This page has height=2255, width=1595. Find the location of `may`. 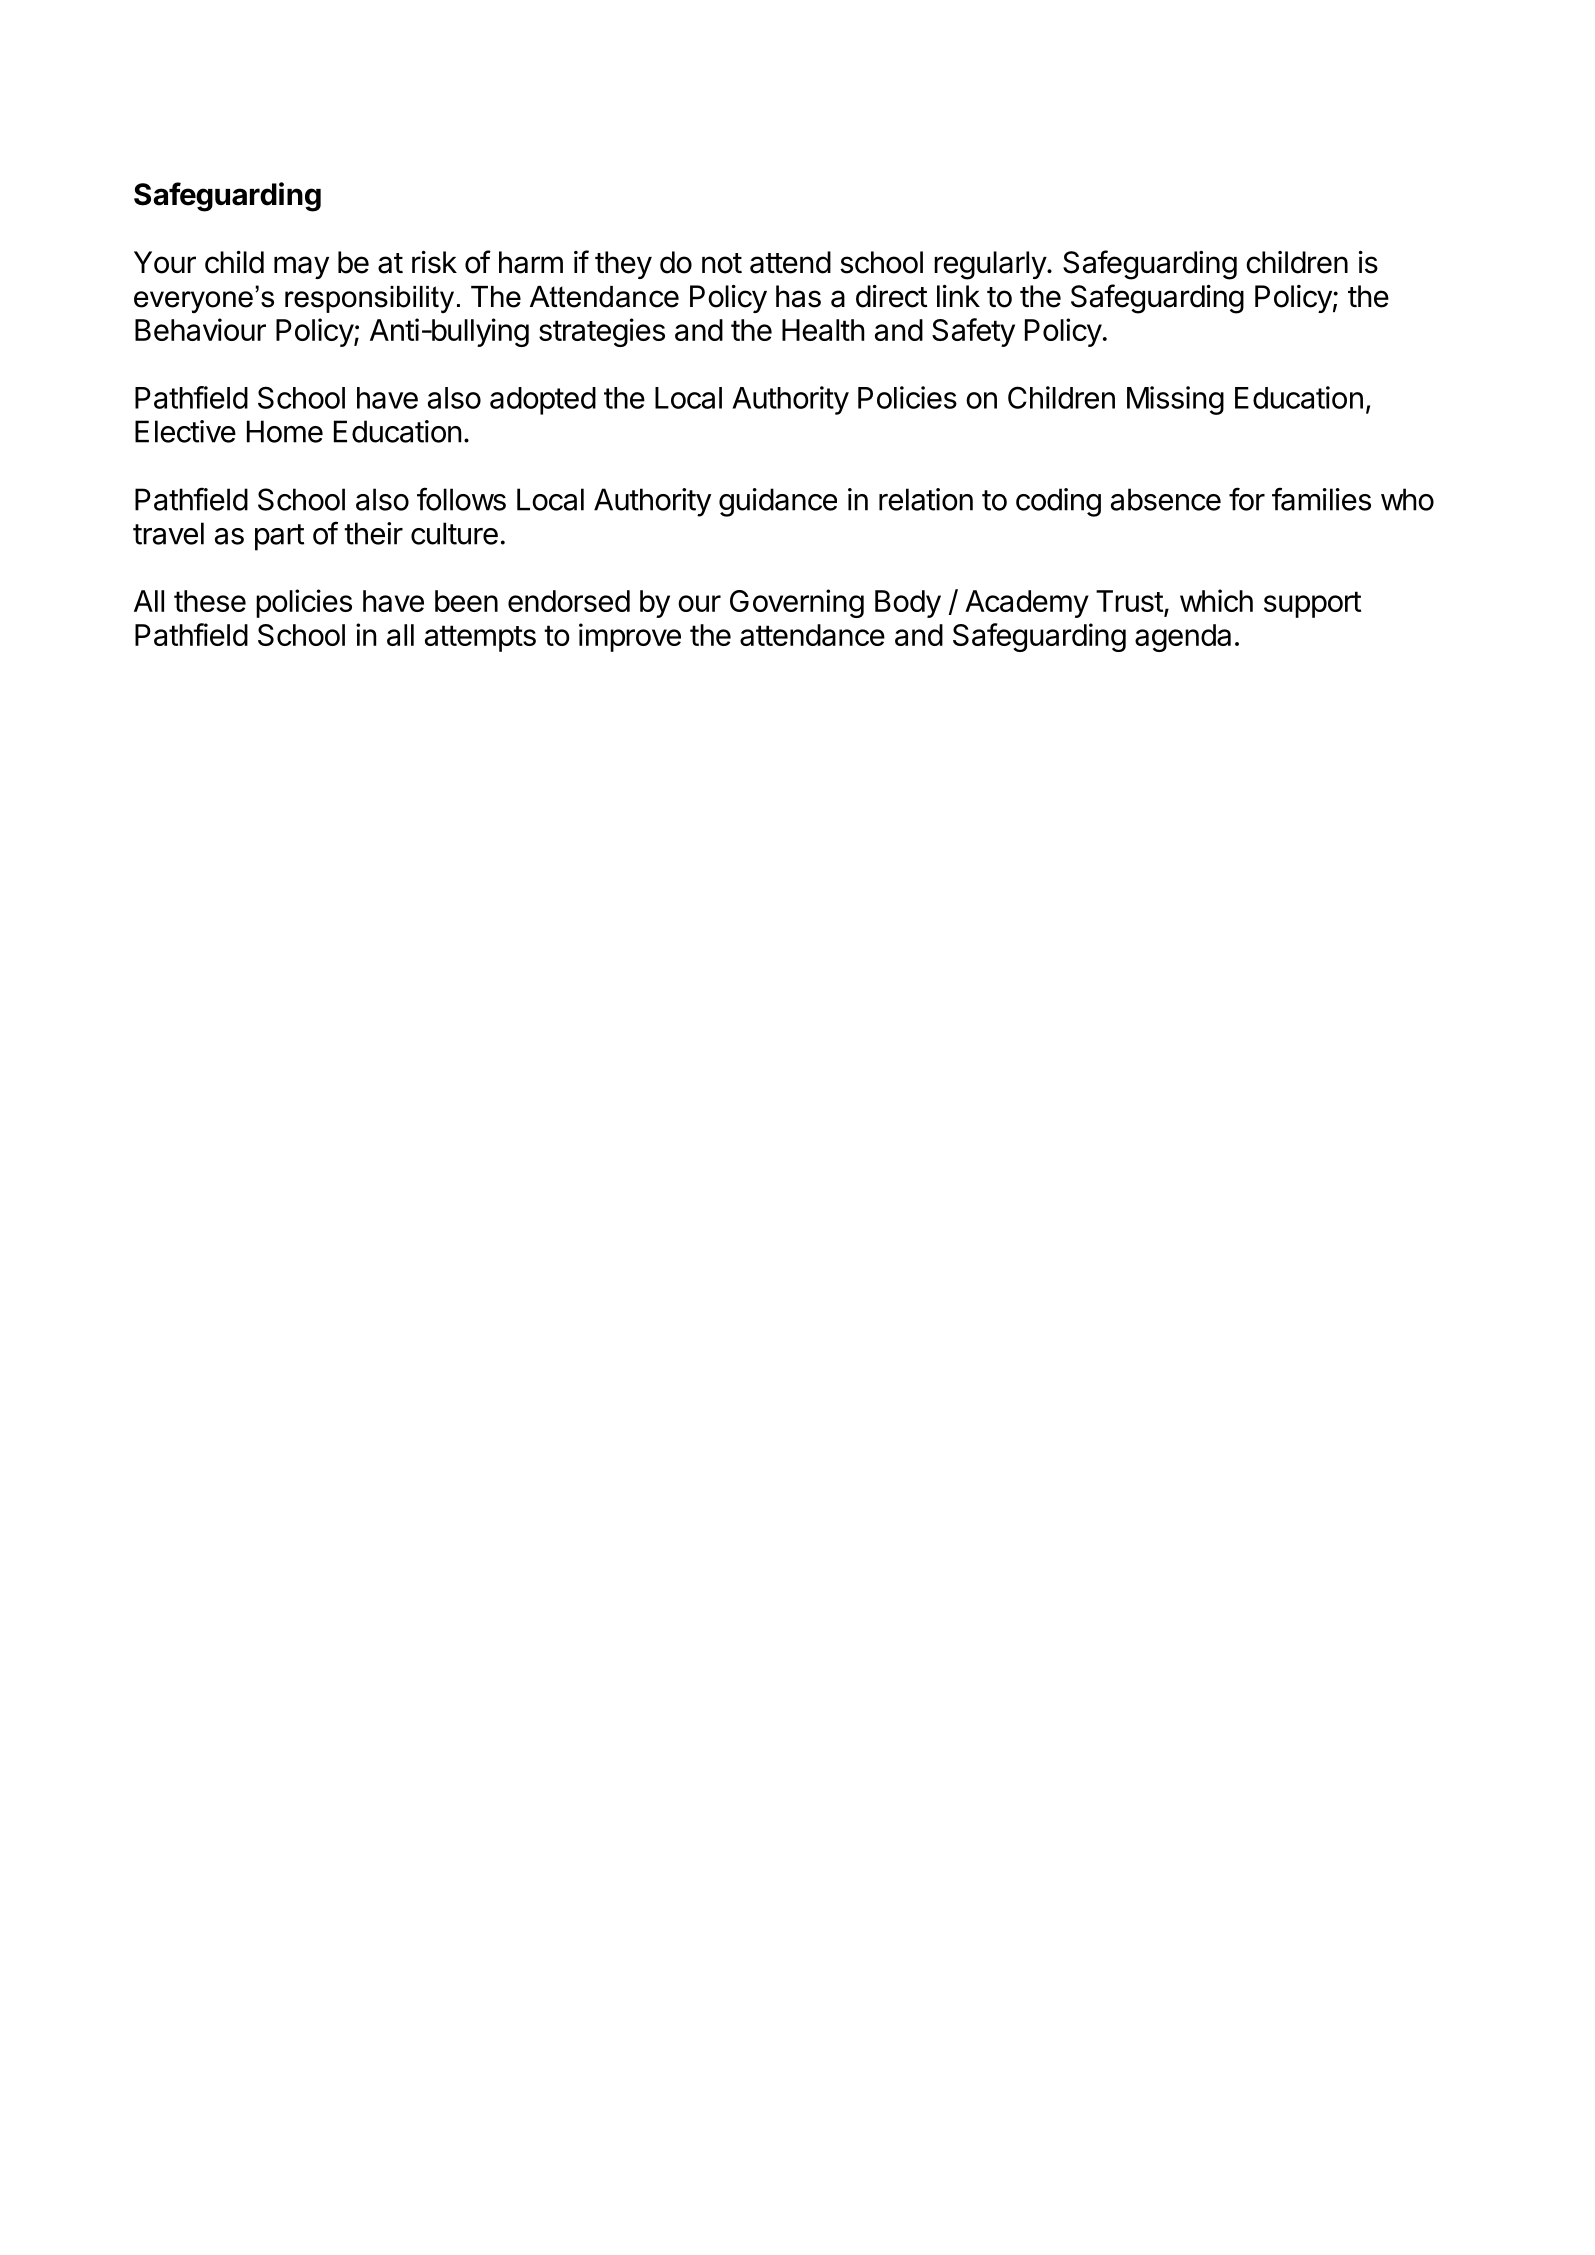

may is located at coordinates (301, 267).
